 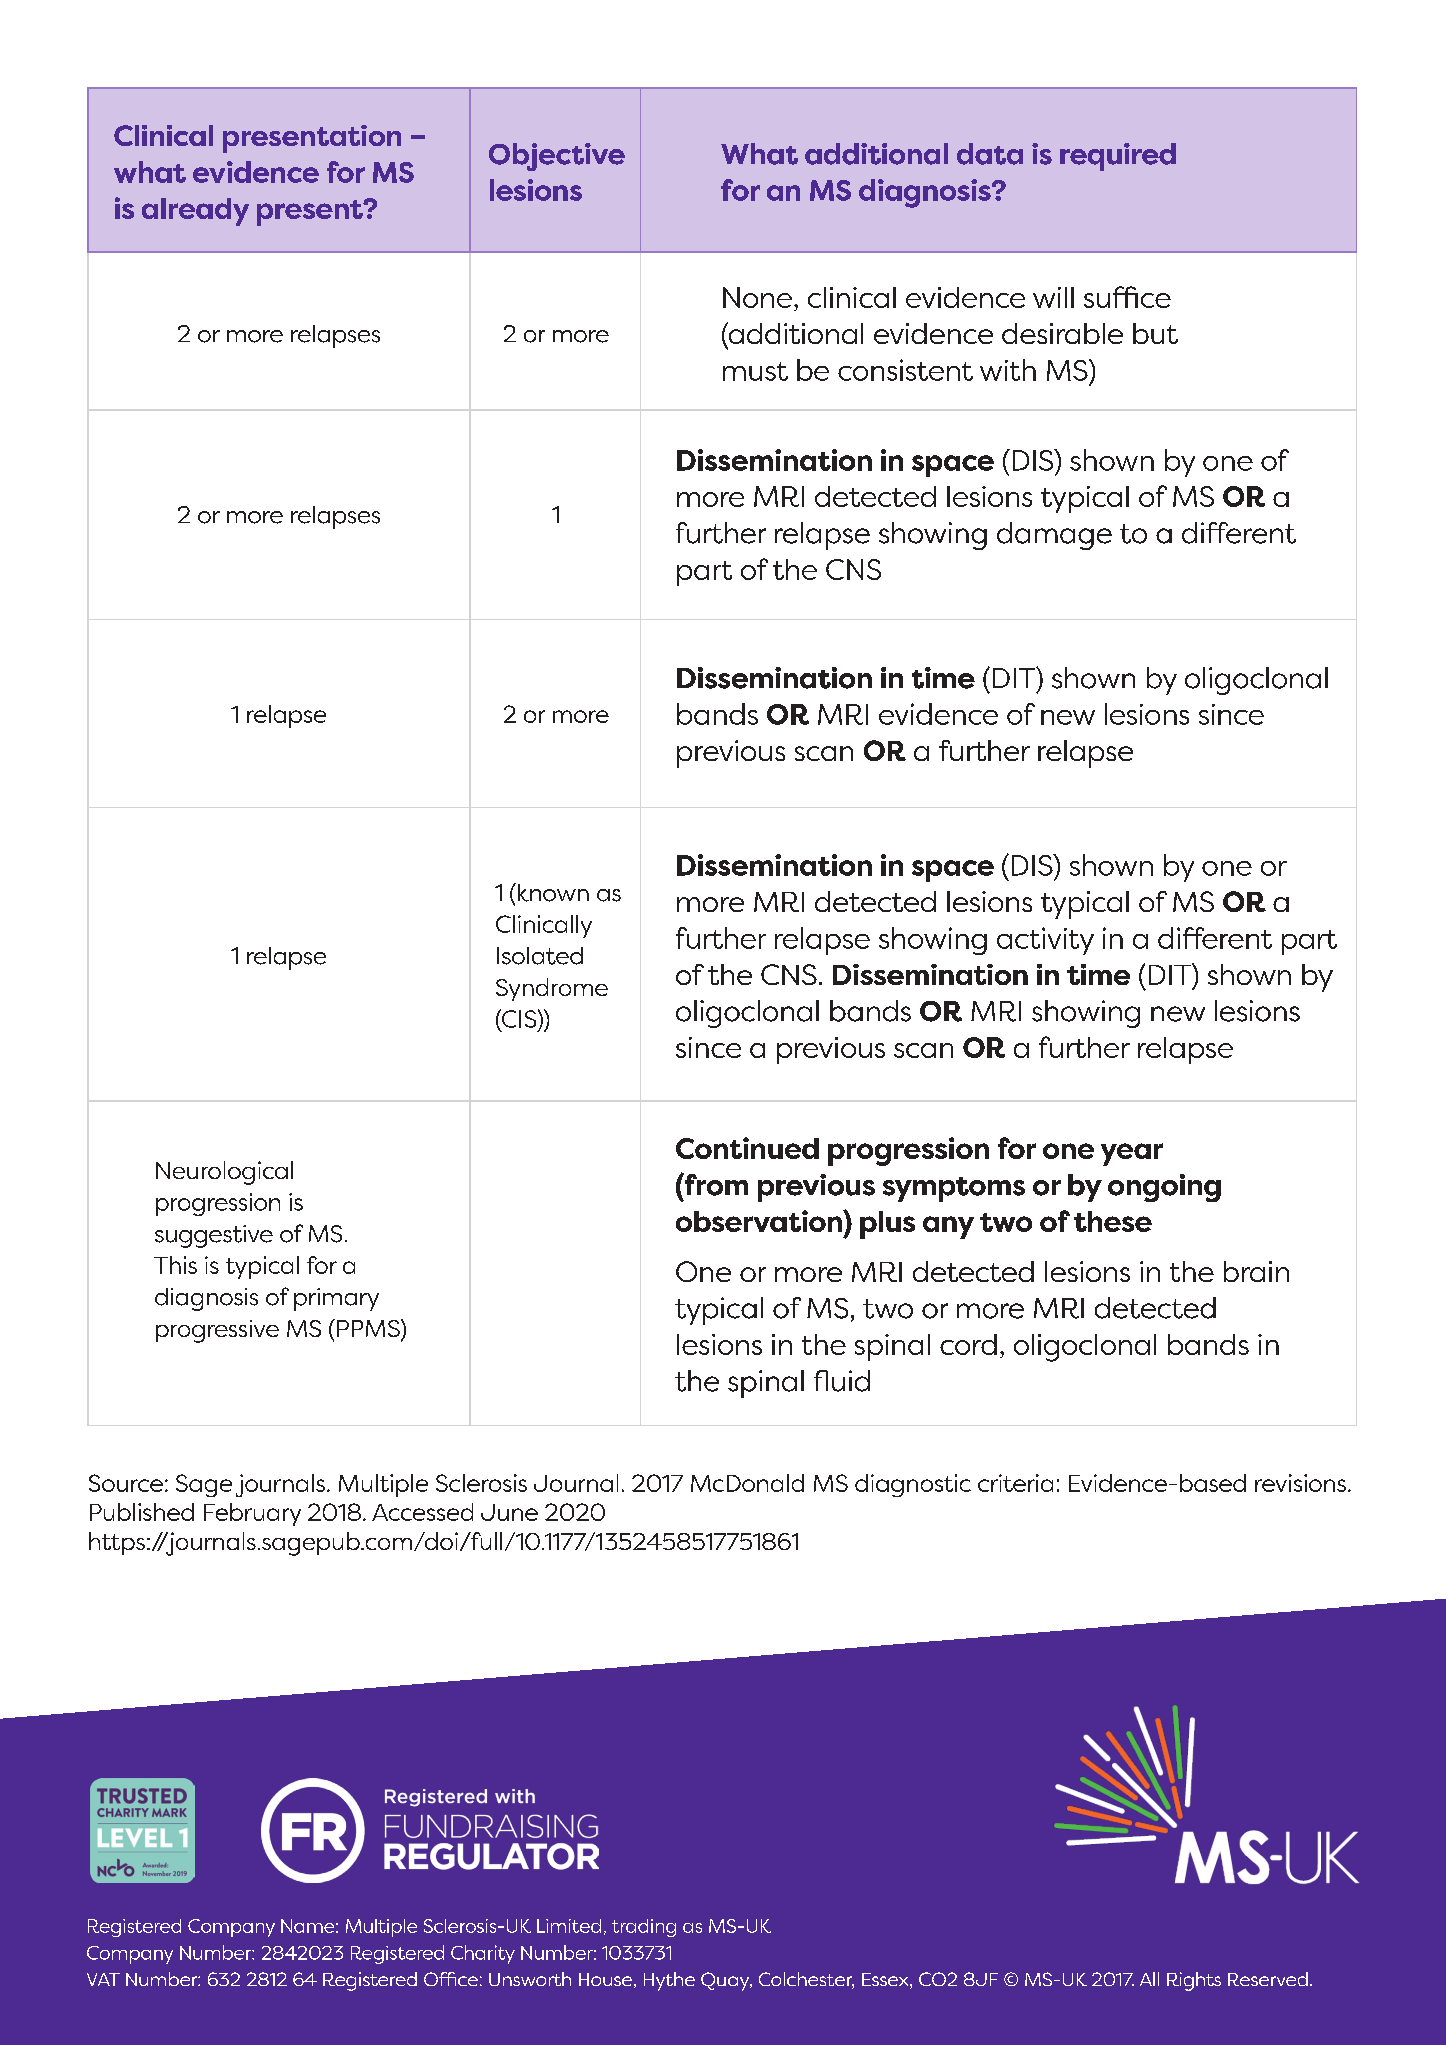 I want to click on None, so click(x=759, y=297).
